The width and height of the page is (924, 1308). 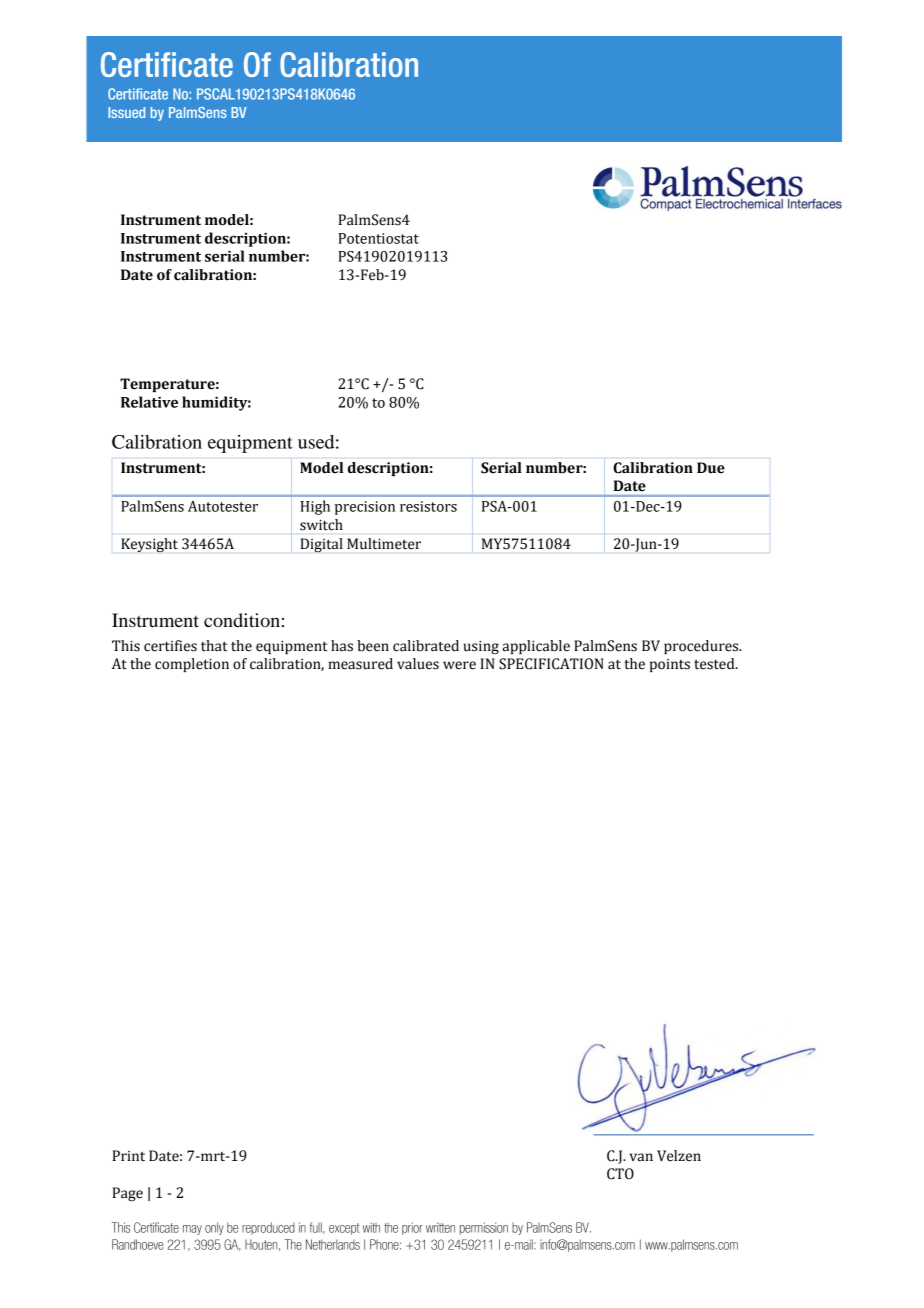 What do you see at coordinates (711, 468) in the page?
I see `Due` at bounding box center [711, 468].
